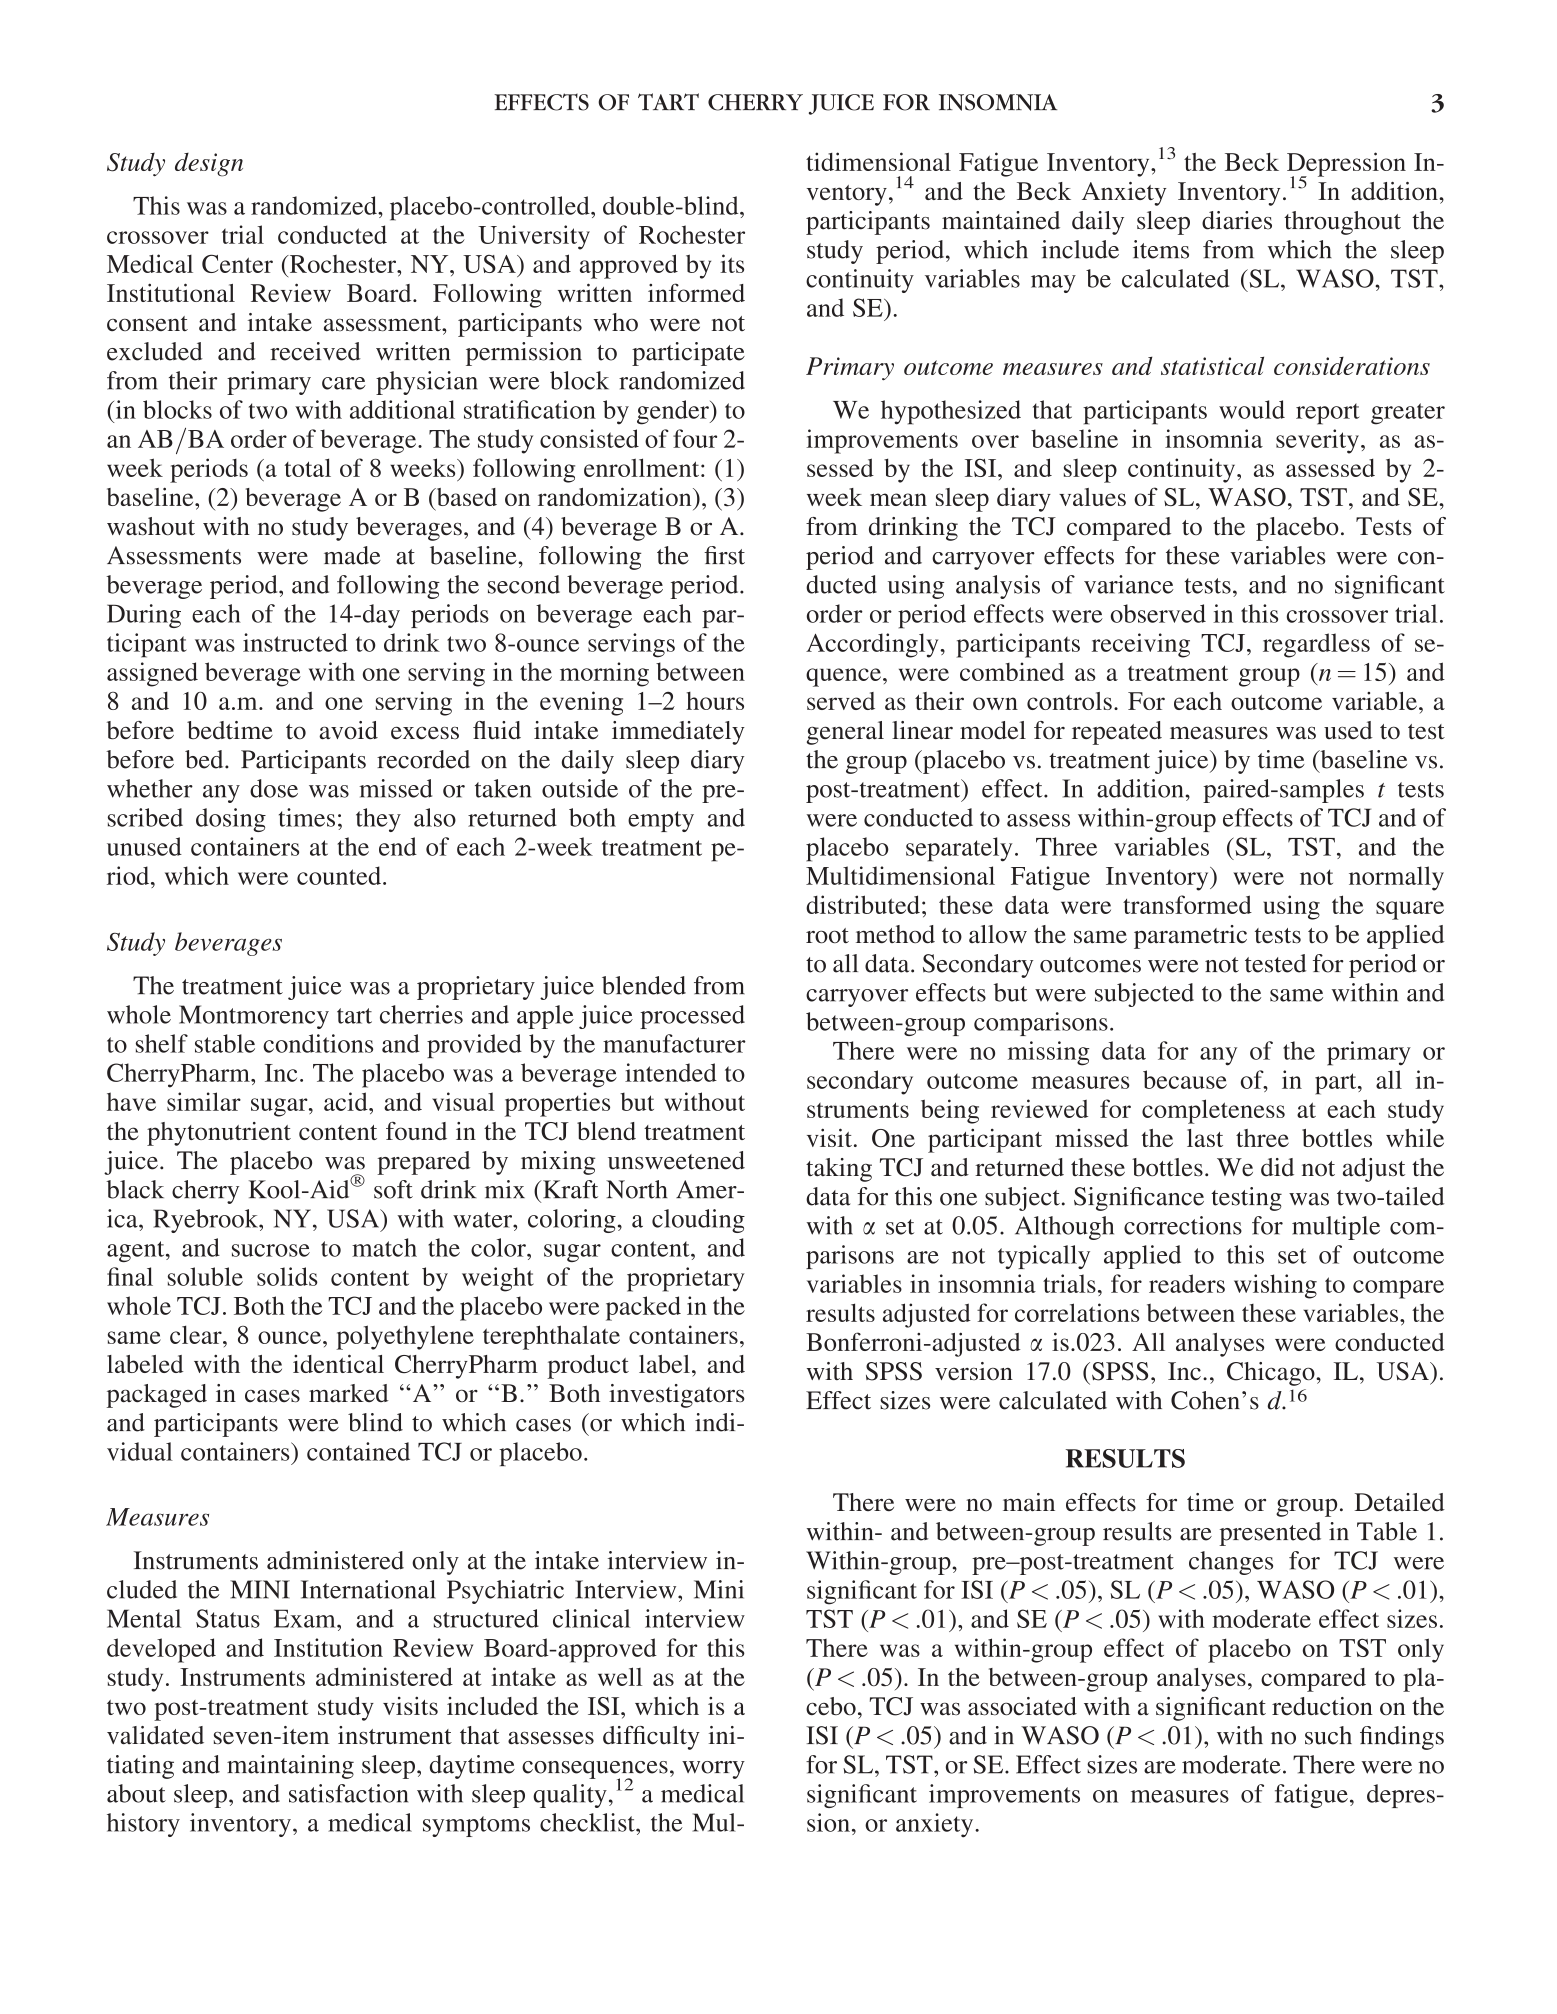 This screenshot has width=1557, height=2014. Describe the element at coordinates (713, 1770) in the screenshot. I see `worry` at that location.
